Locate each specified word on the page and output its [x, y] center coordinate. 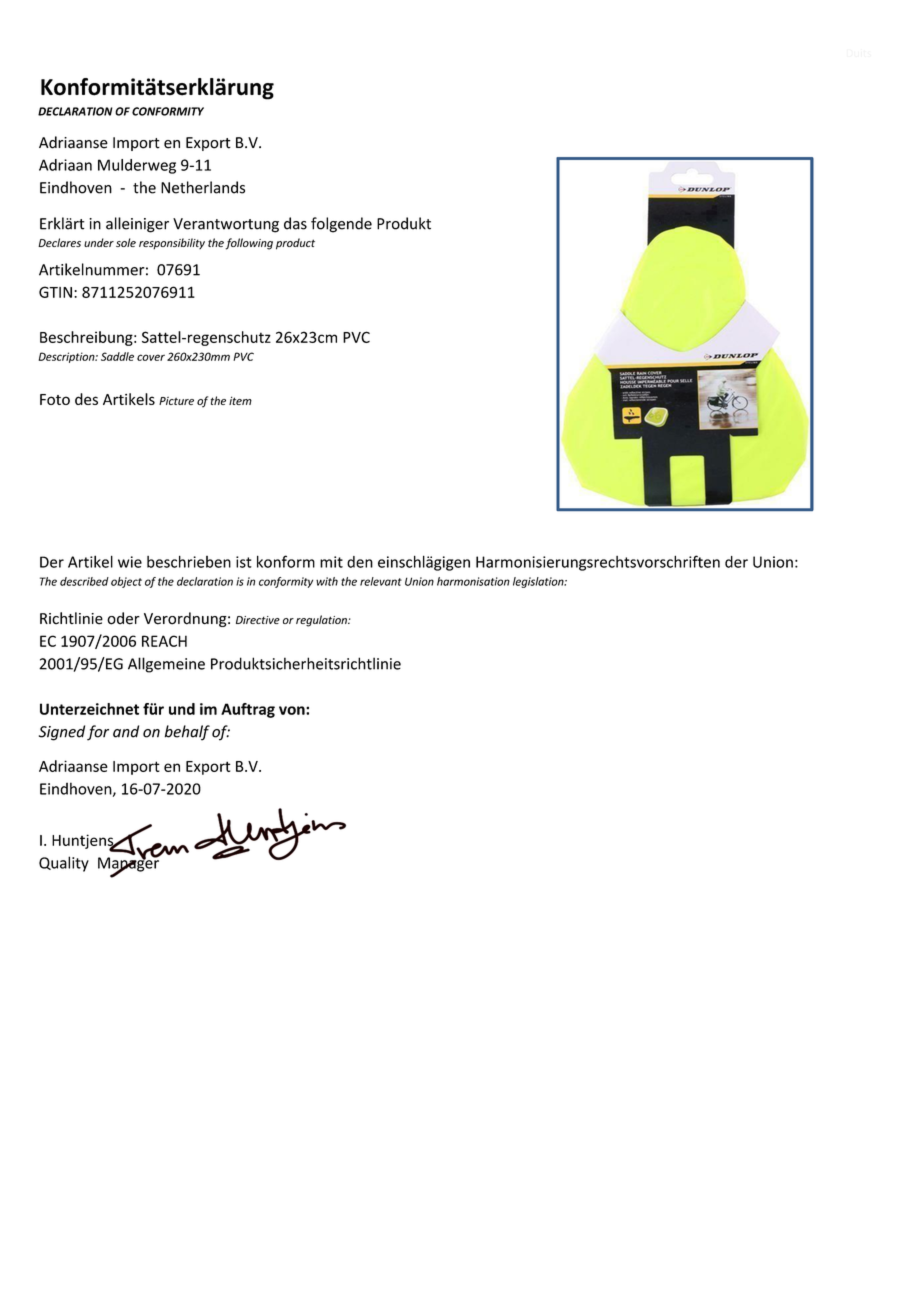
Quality [64, 864]
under [99, 242]
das [295, 223]
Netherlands [203, 187]
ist [244, 562]
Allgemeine [166, 665]
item [240, 400]
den [360, 562]
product [295, 244]
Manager [129, 864]
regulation [322, 621]
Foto [55, 399]
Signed [62, 733]
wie [130, 562]
